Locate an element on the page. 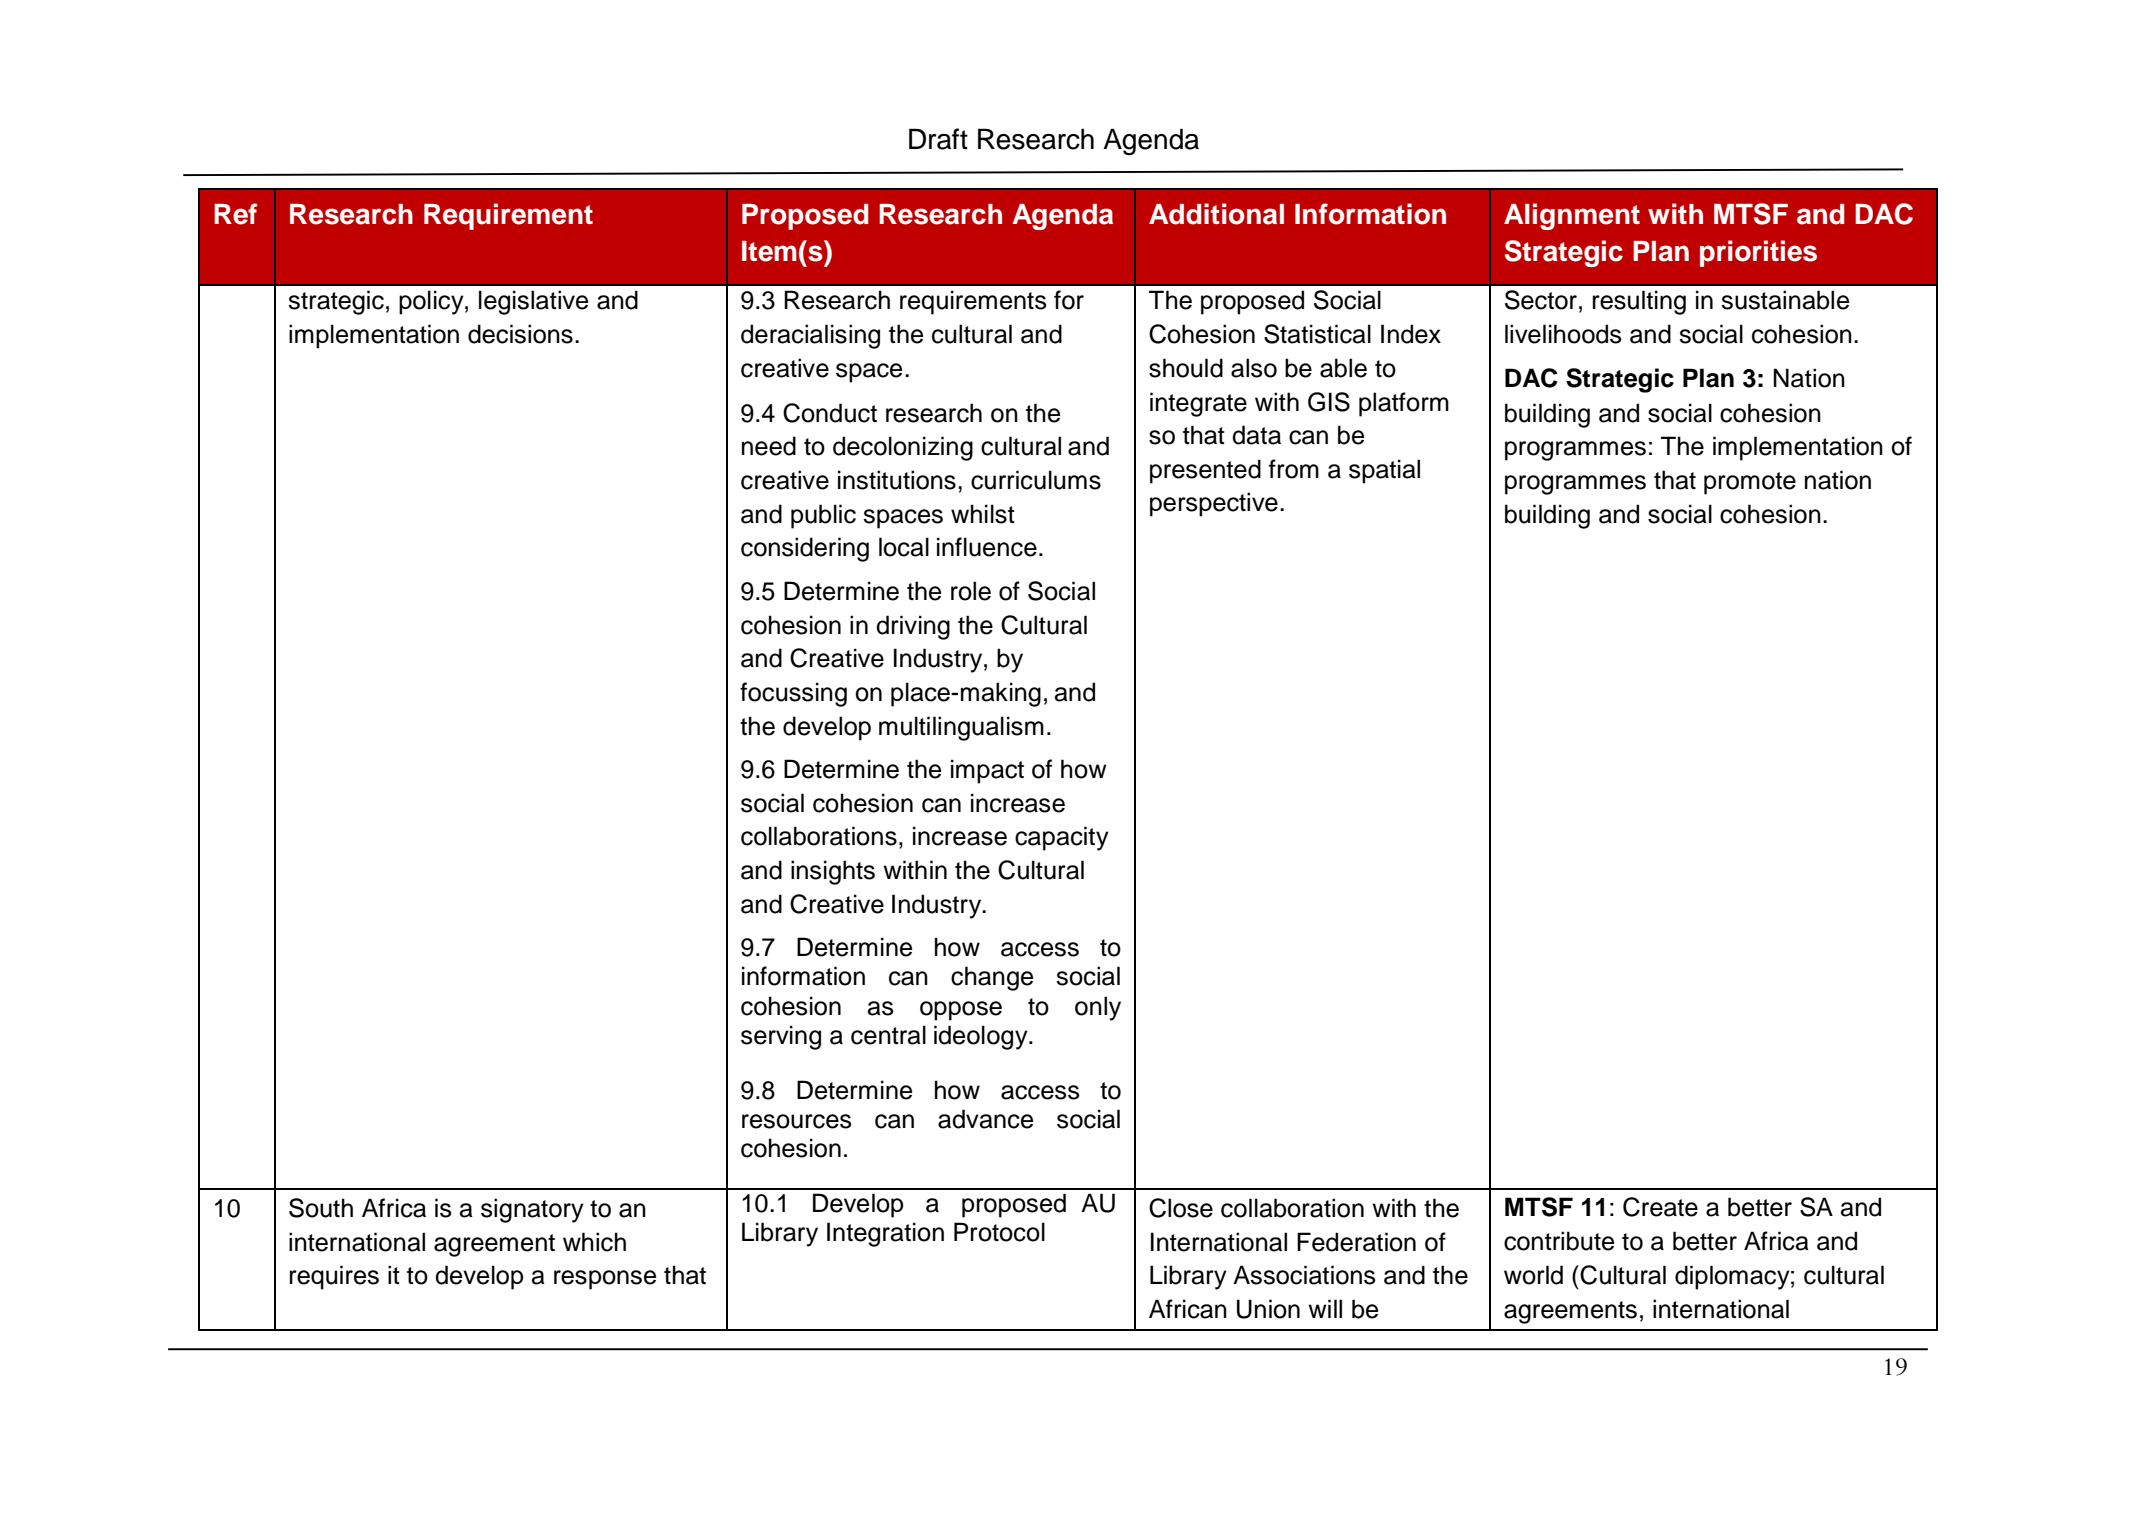 This page has height=1516, width=2143. role is located at coordinates (971, 591).
